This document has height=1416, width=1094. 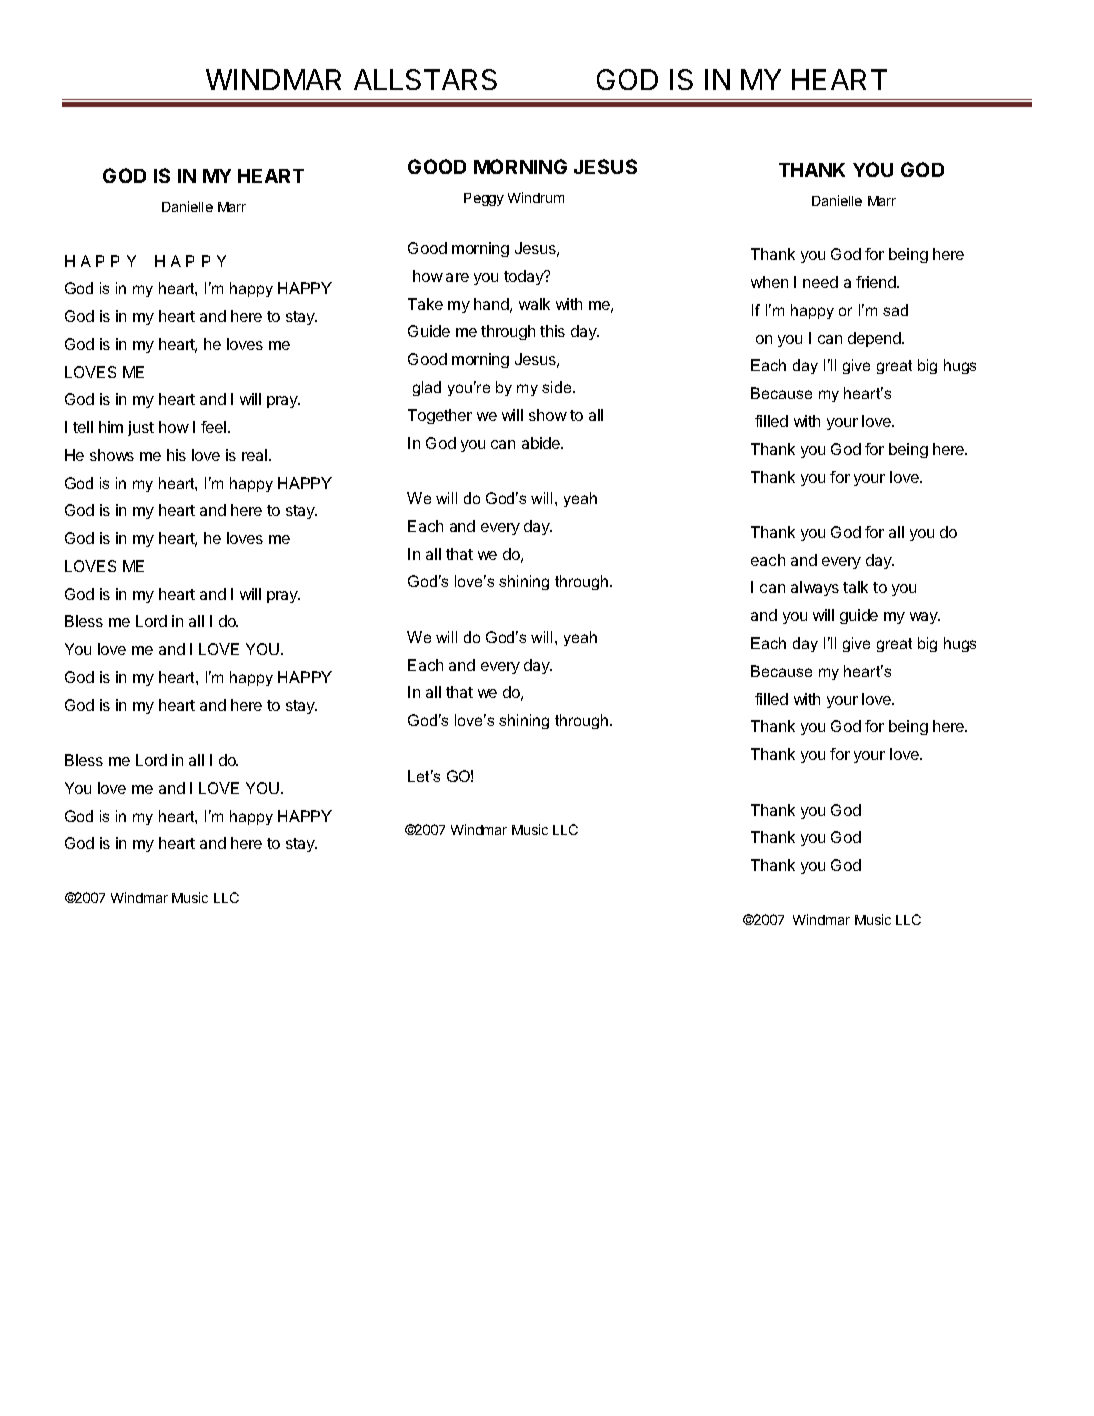 What do you see at coordinates (552, 331) in the document?
I see `this` at bounding box center [552, 331].
